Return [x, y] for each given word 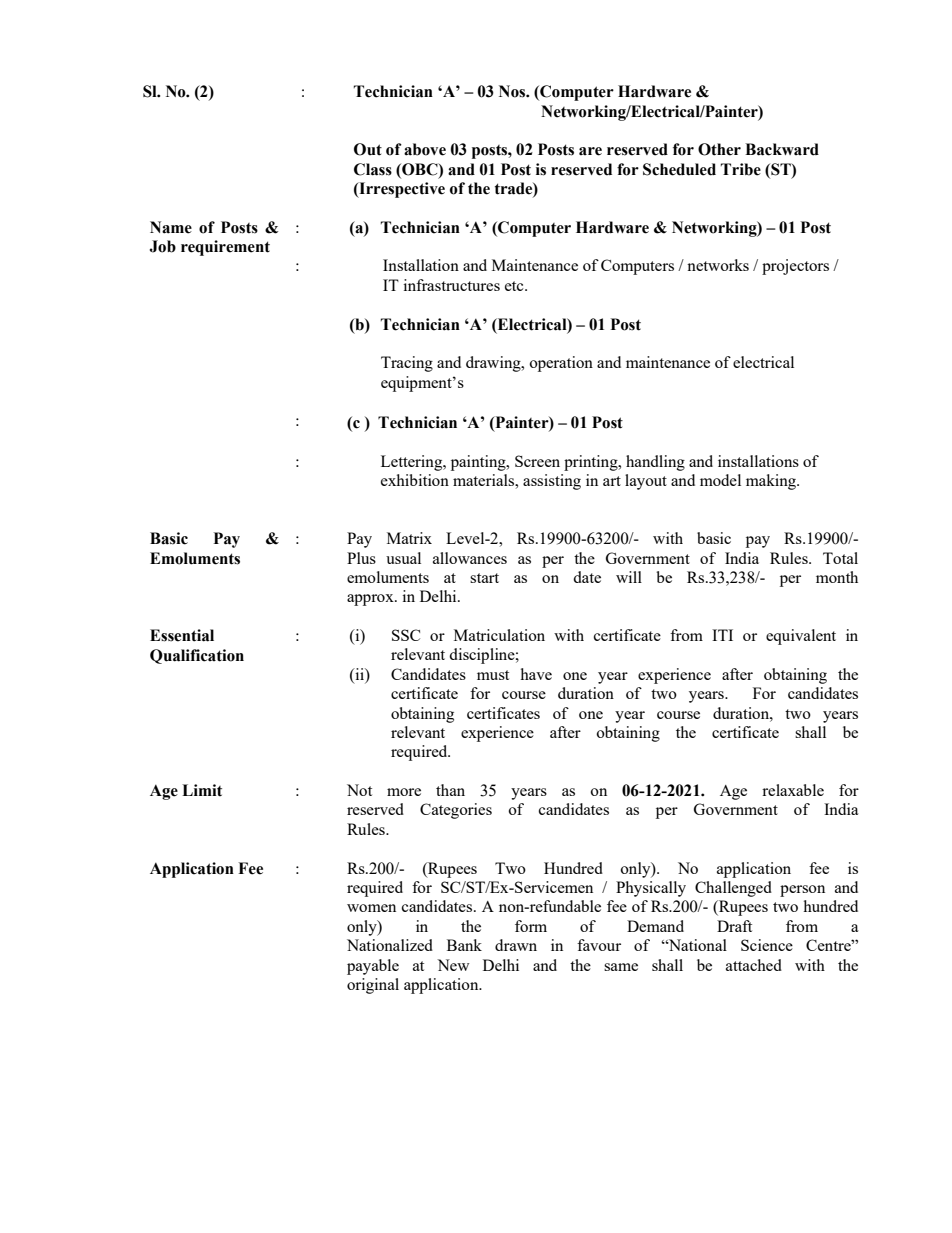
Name [171, 227]
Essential [182, 635]
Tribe [741, 169]
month [837, 577]
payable [373, 967]
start [484, 578]
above [425, 149]
